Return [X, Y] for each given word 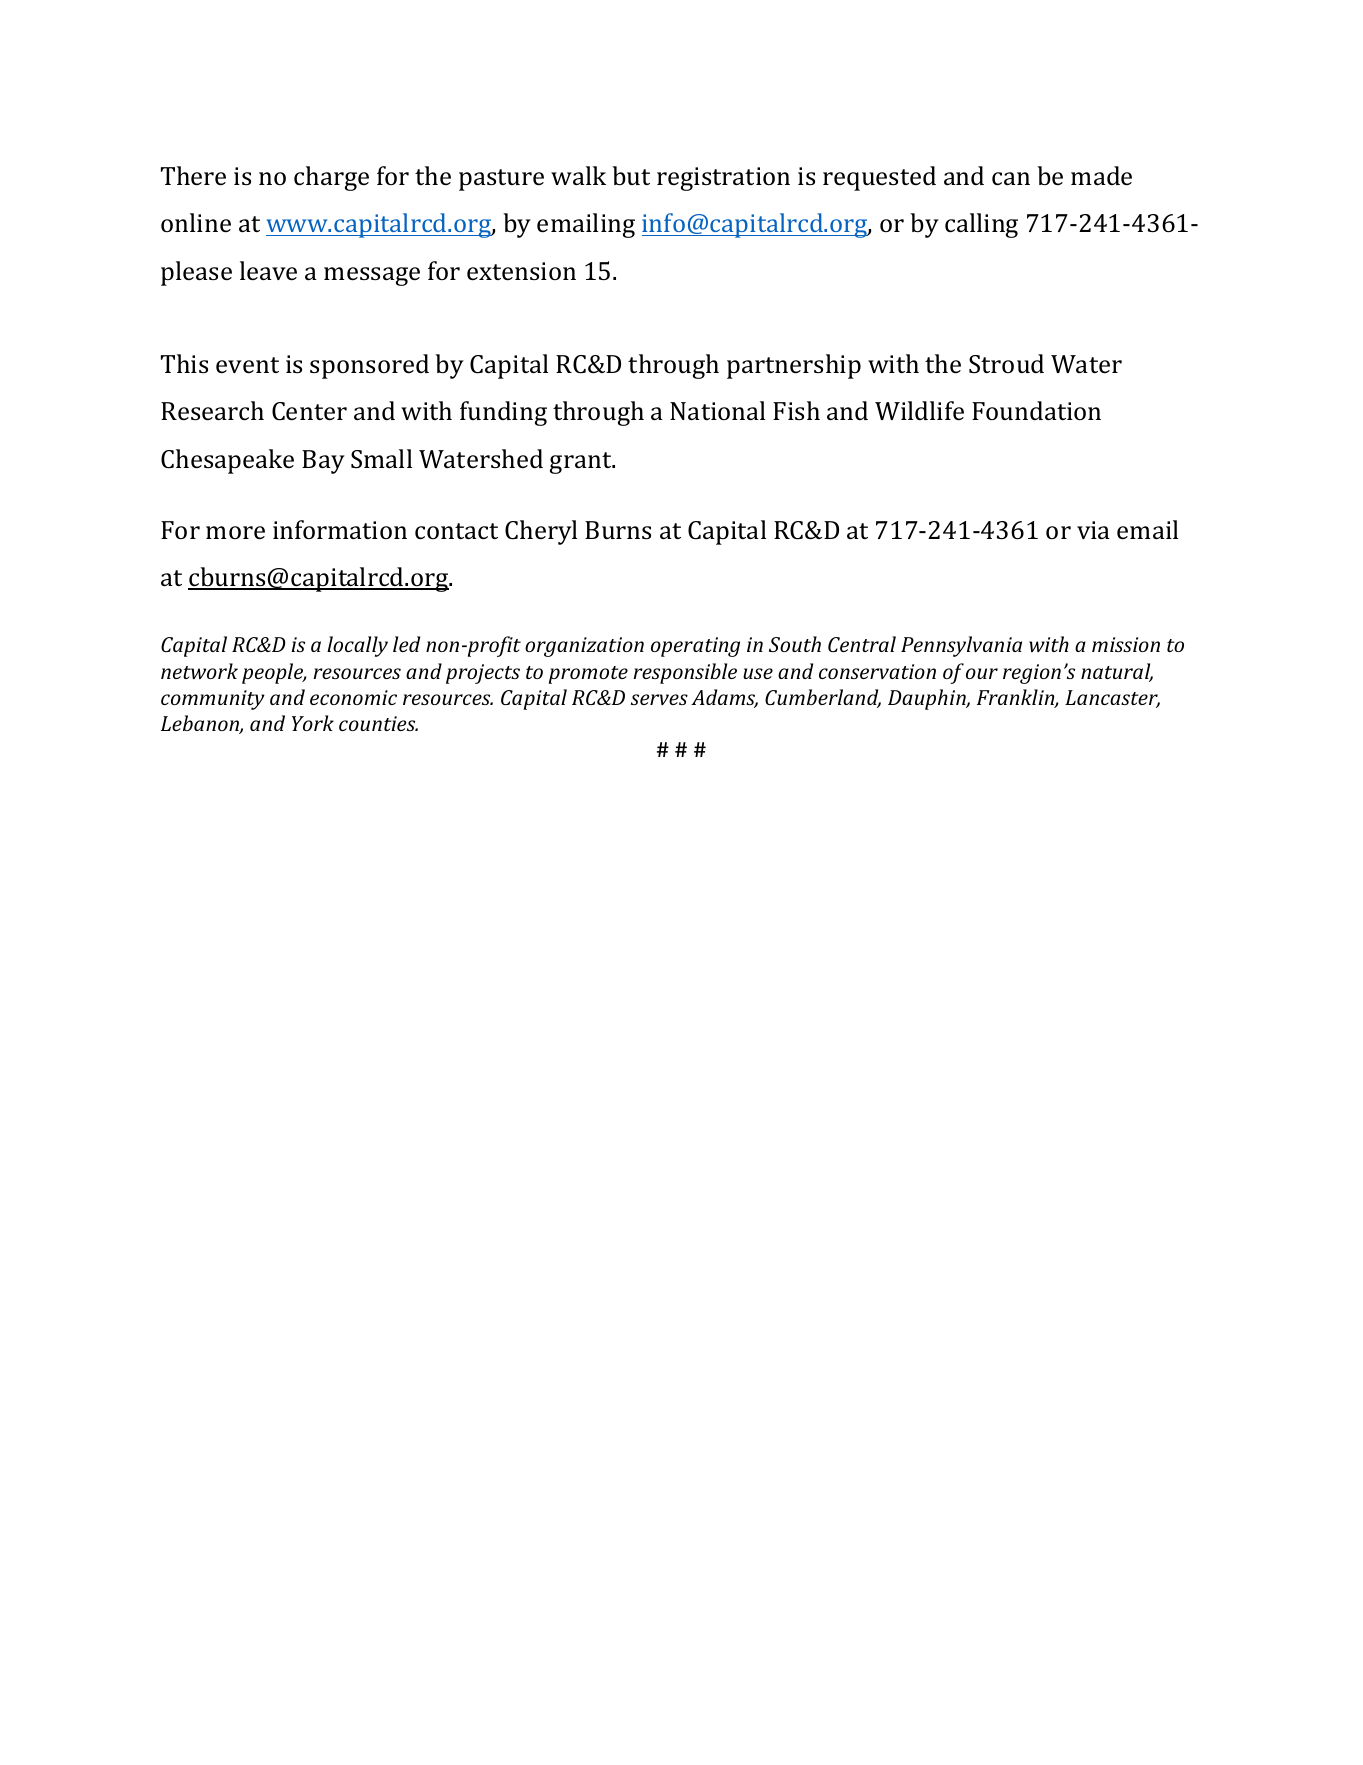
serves [659, 699]
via [1093, 530]
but [631, 175]
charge [331, 178]
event [247, 365]
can [1011, 179]
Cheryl [541, 532]
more [235, 533]
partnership [794, 366]
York [313, 723]
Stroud [1006, 364]
